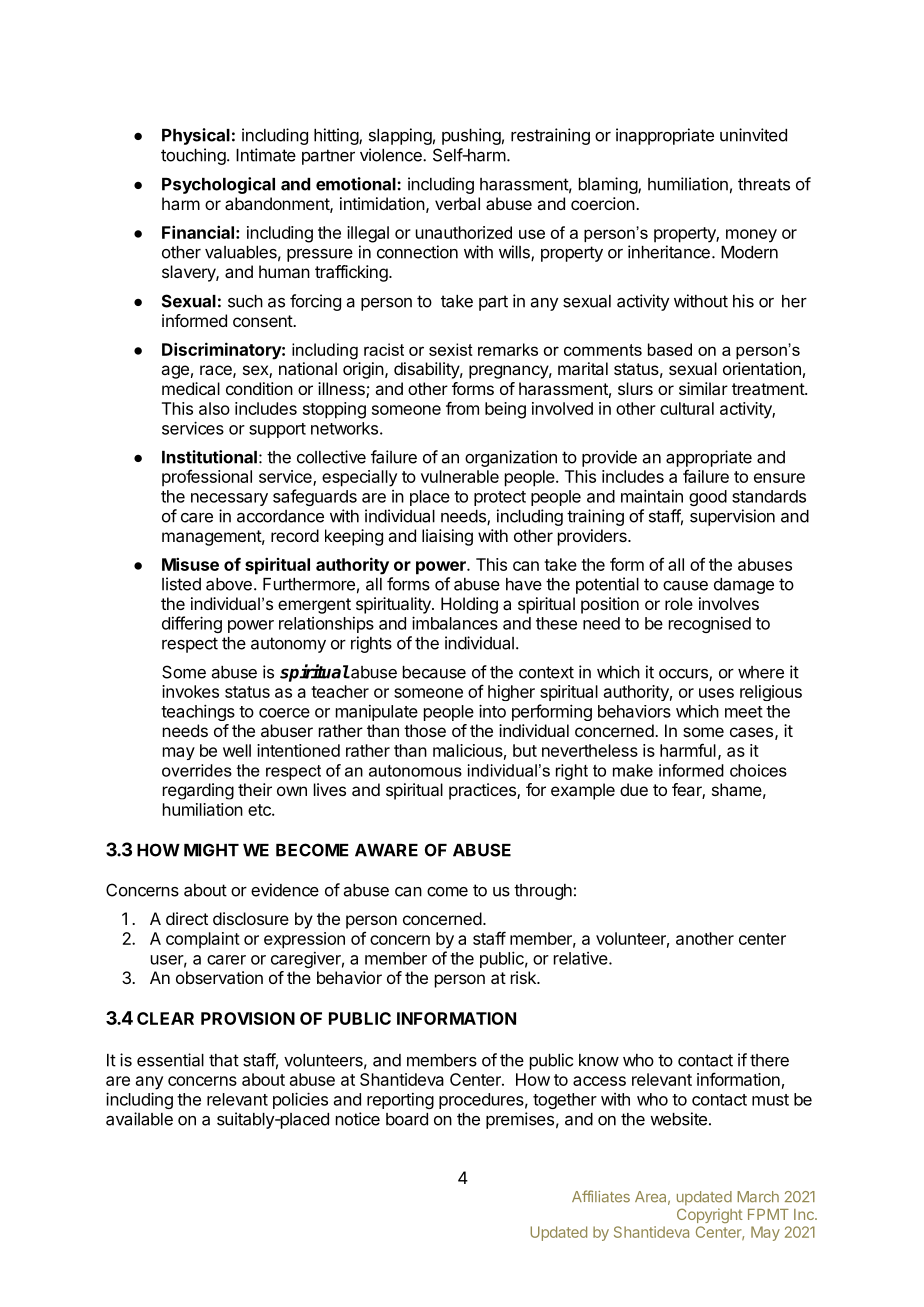 The height and width of the screenshot is (1307, 924). I want to click on uninvited, so click(753, 135).
